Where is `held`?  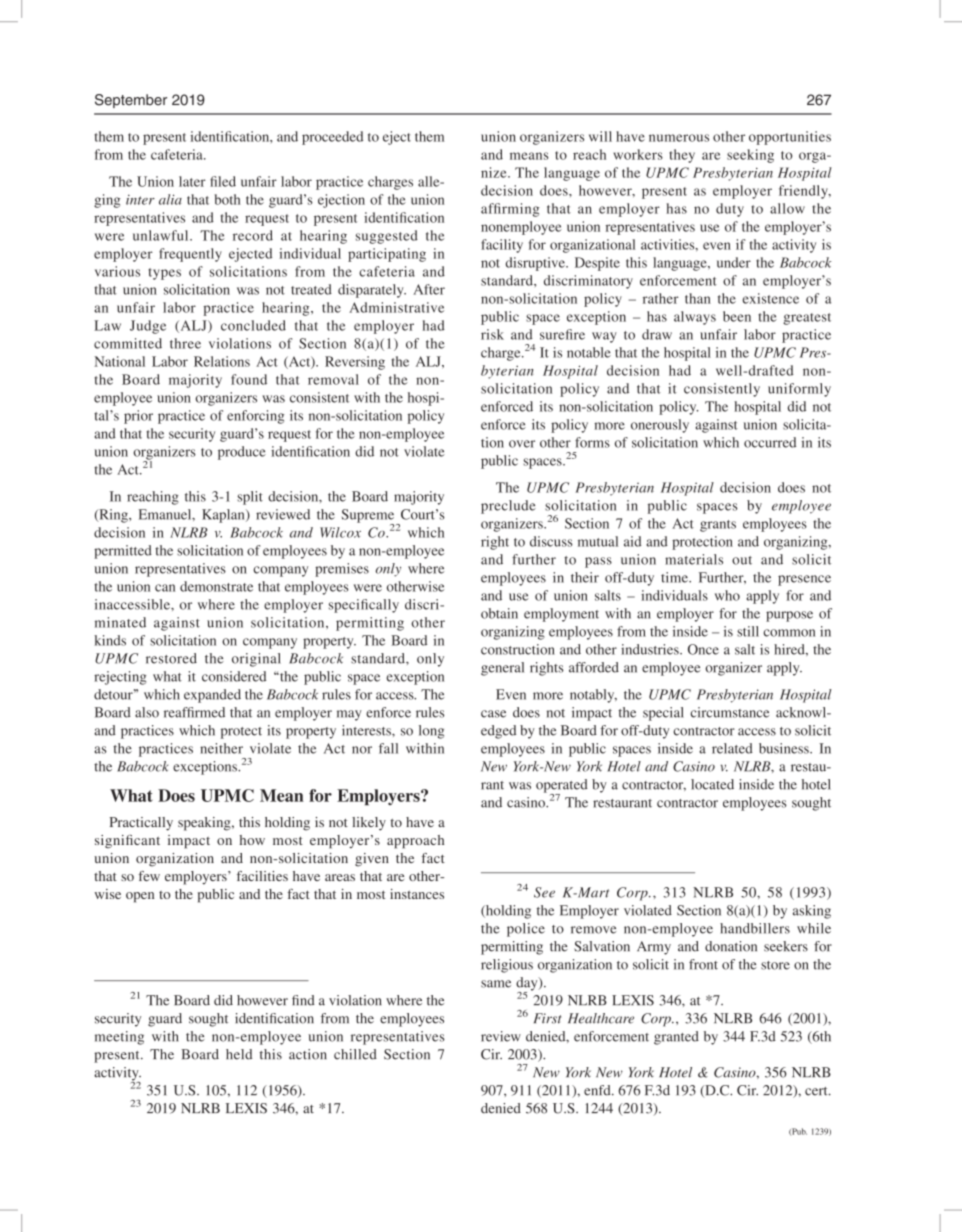 held is located at coordinates (239, 1054).
